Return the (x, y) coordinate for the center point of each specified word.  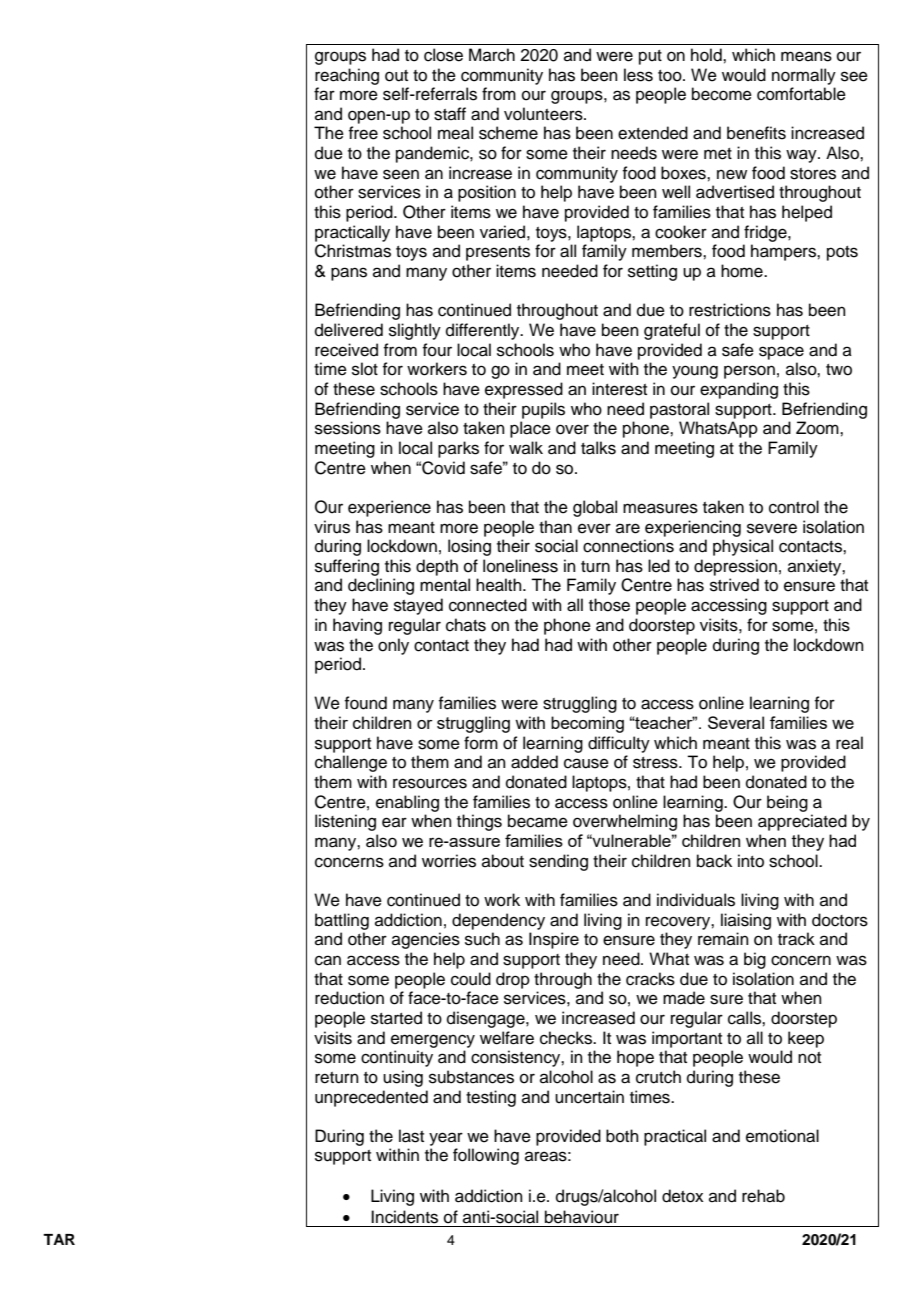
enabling (407, 803)
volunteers (544, 114)
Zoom (818, 428)
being (787, 803)
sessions (348, 428)
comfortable (801, 94)
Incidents (404, 1217)
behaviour (582, 1217)
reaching (347, 76)
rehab (763, 1196)
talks (598, 448)
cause (586, 763)
